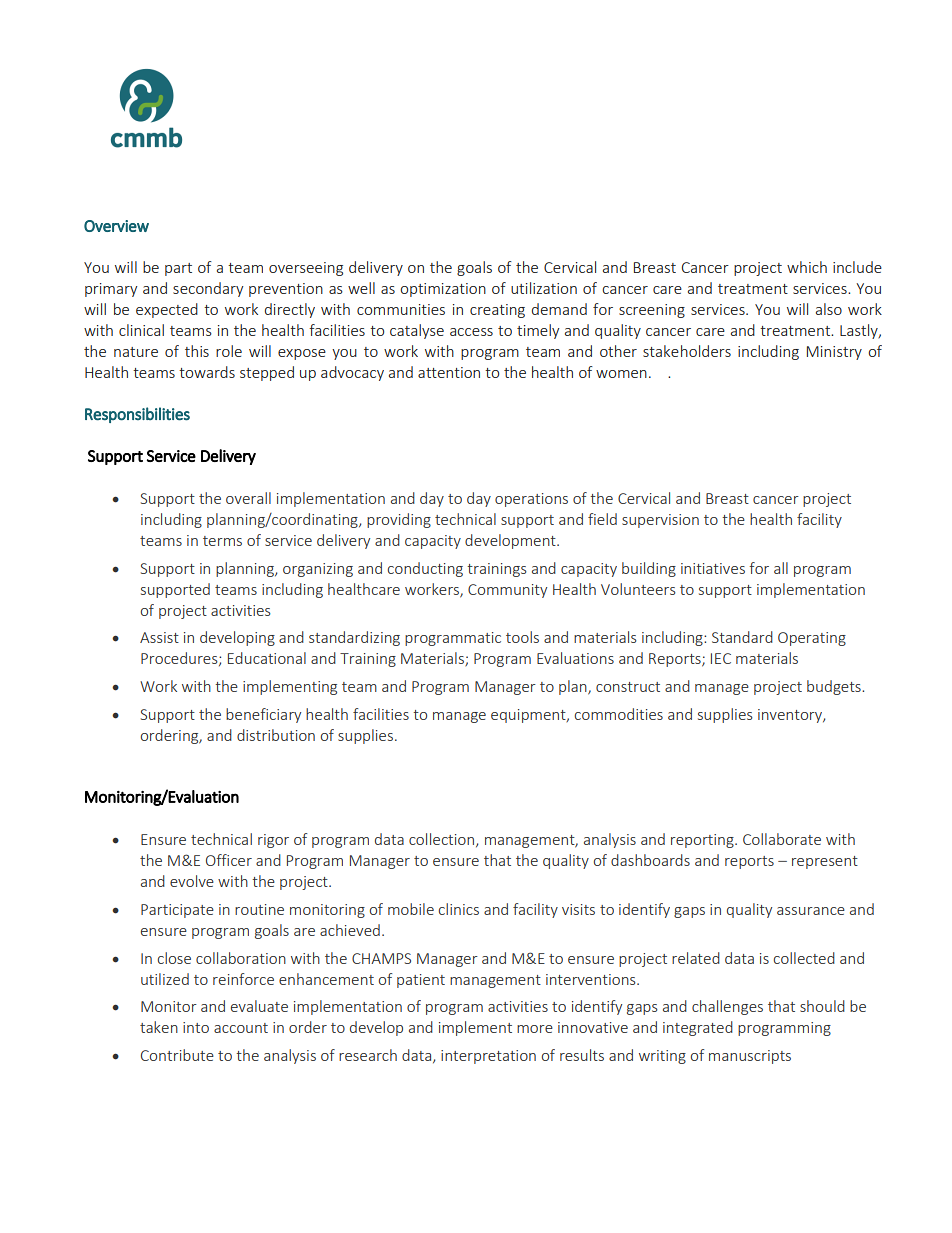  Describe the element at coordinates (531, 500) in the screenshot. I see `operations` at that location.
